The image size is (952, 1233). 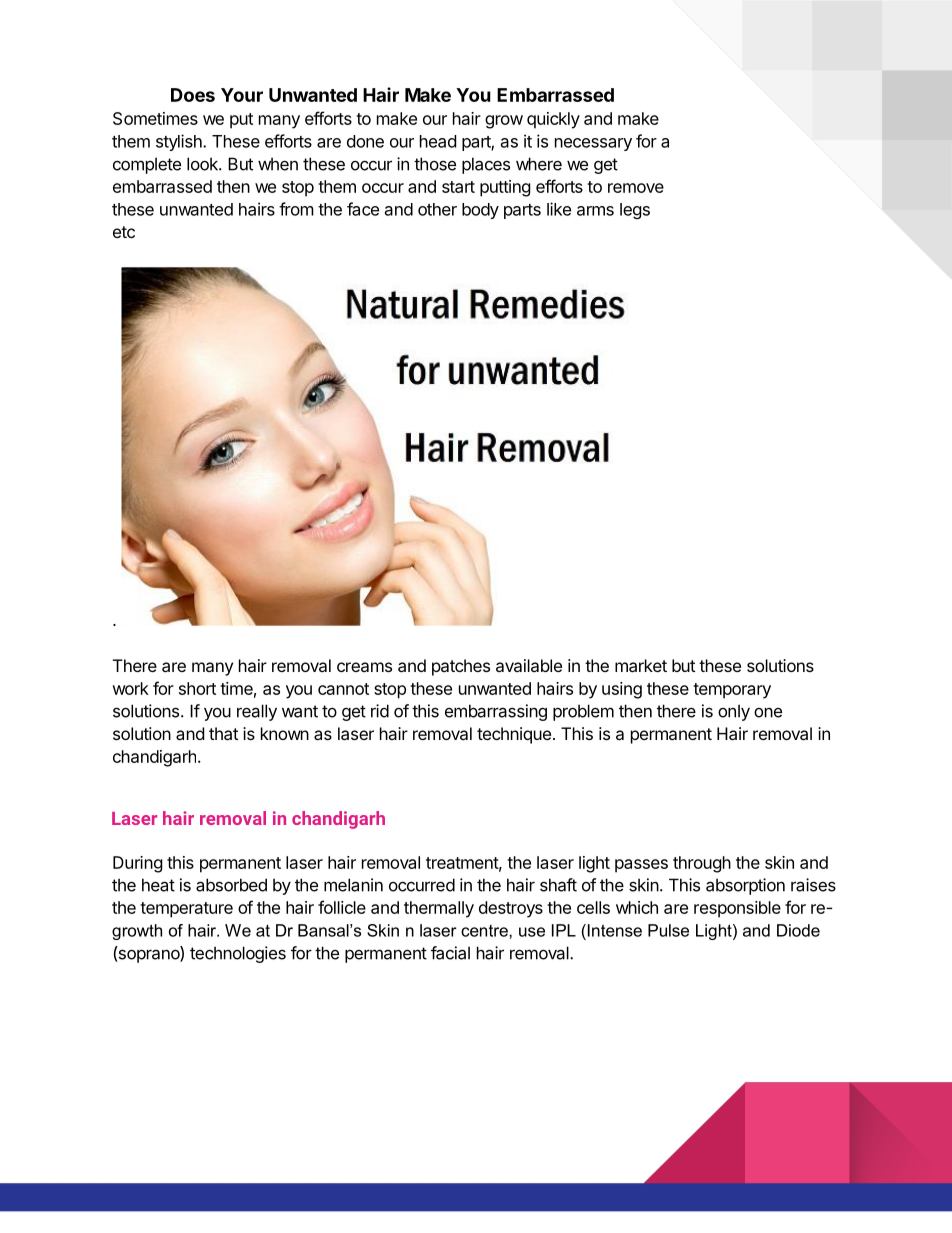 What do you see at coordinates (593, 144) in the screenshot?
I see `necessary` at bounding box center [593, 144].
